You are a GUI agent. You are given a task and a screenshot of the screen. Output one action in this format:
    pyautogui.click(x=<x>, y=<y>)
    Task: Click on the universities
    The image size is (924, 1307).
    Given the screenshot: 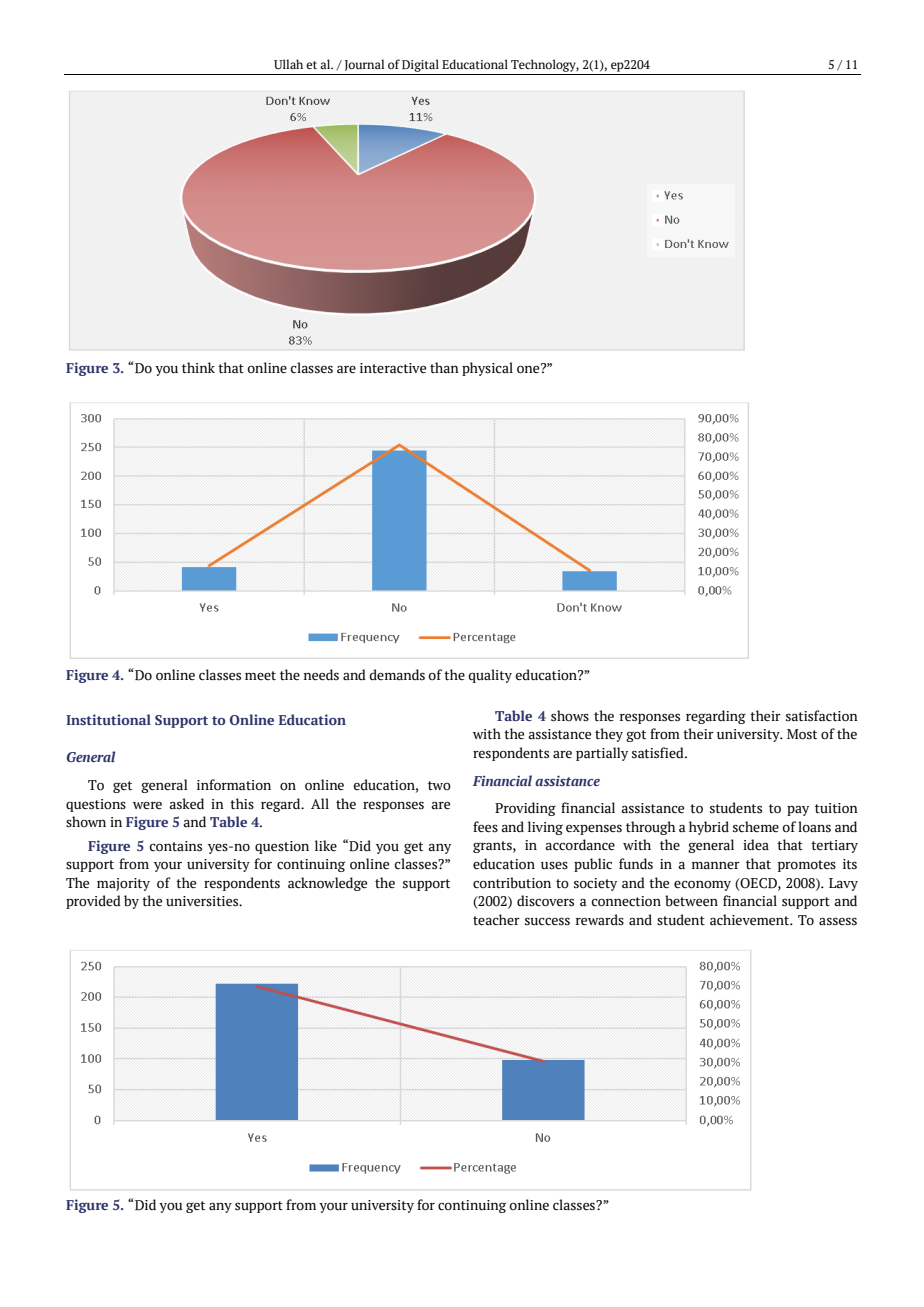 What is the action you would take?
    pyautogui.click(x=203, y=901)
